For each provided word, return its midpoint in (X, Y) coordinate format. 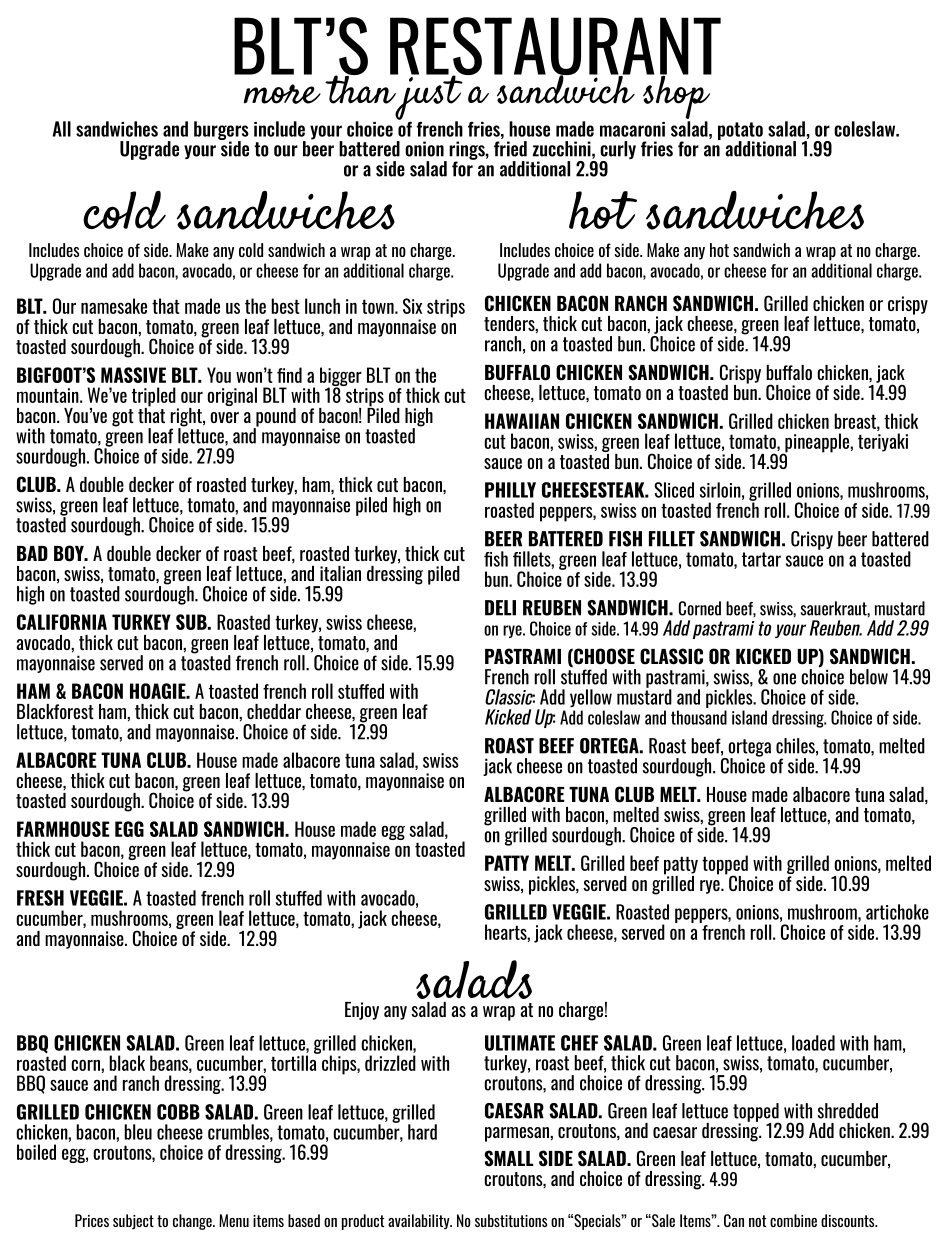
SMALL (508, 1158)
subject (133, 1222)
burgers (221, 132)
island (749, 717)
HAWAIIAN (522, 421)
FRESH (40, 898)
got (123, 418)
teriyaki (883, 442)
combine (793, 1220)
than (361, 88)
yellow (591, 698)
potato (741, 132)
